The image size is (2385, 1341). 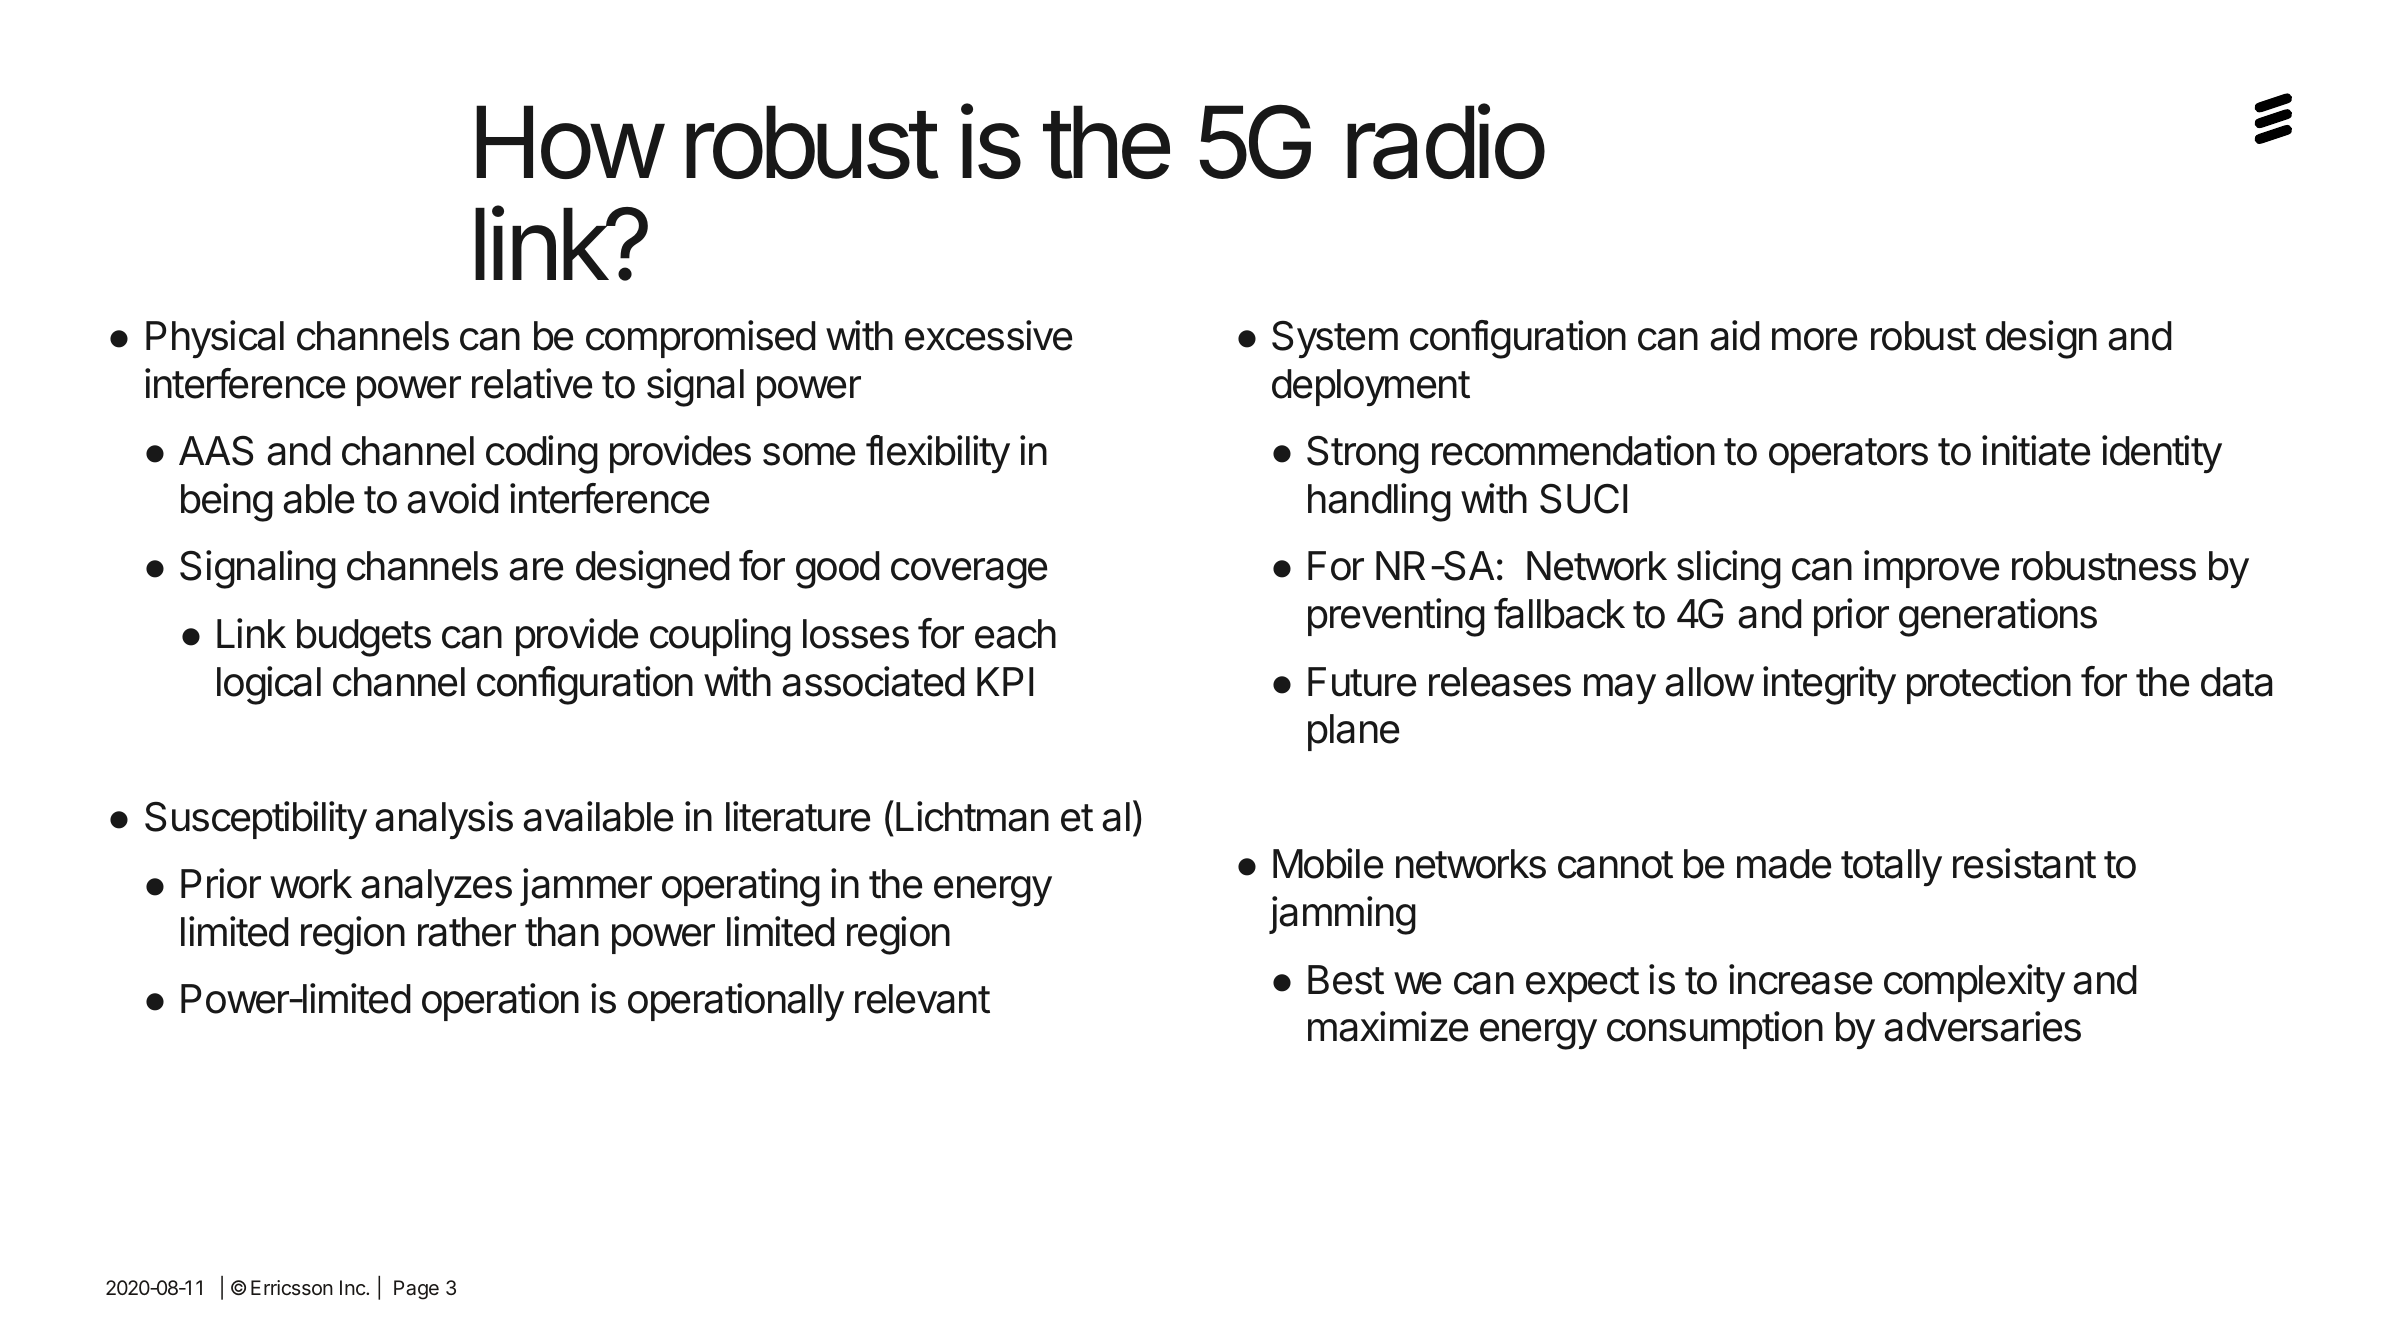 What do you see at coordinates (701, 339) in the document?
I see `compromised` at bounding box center [701, 339].
